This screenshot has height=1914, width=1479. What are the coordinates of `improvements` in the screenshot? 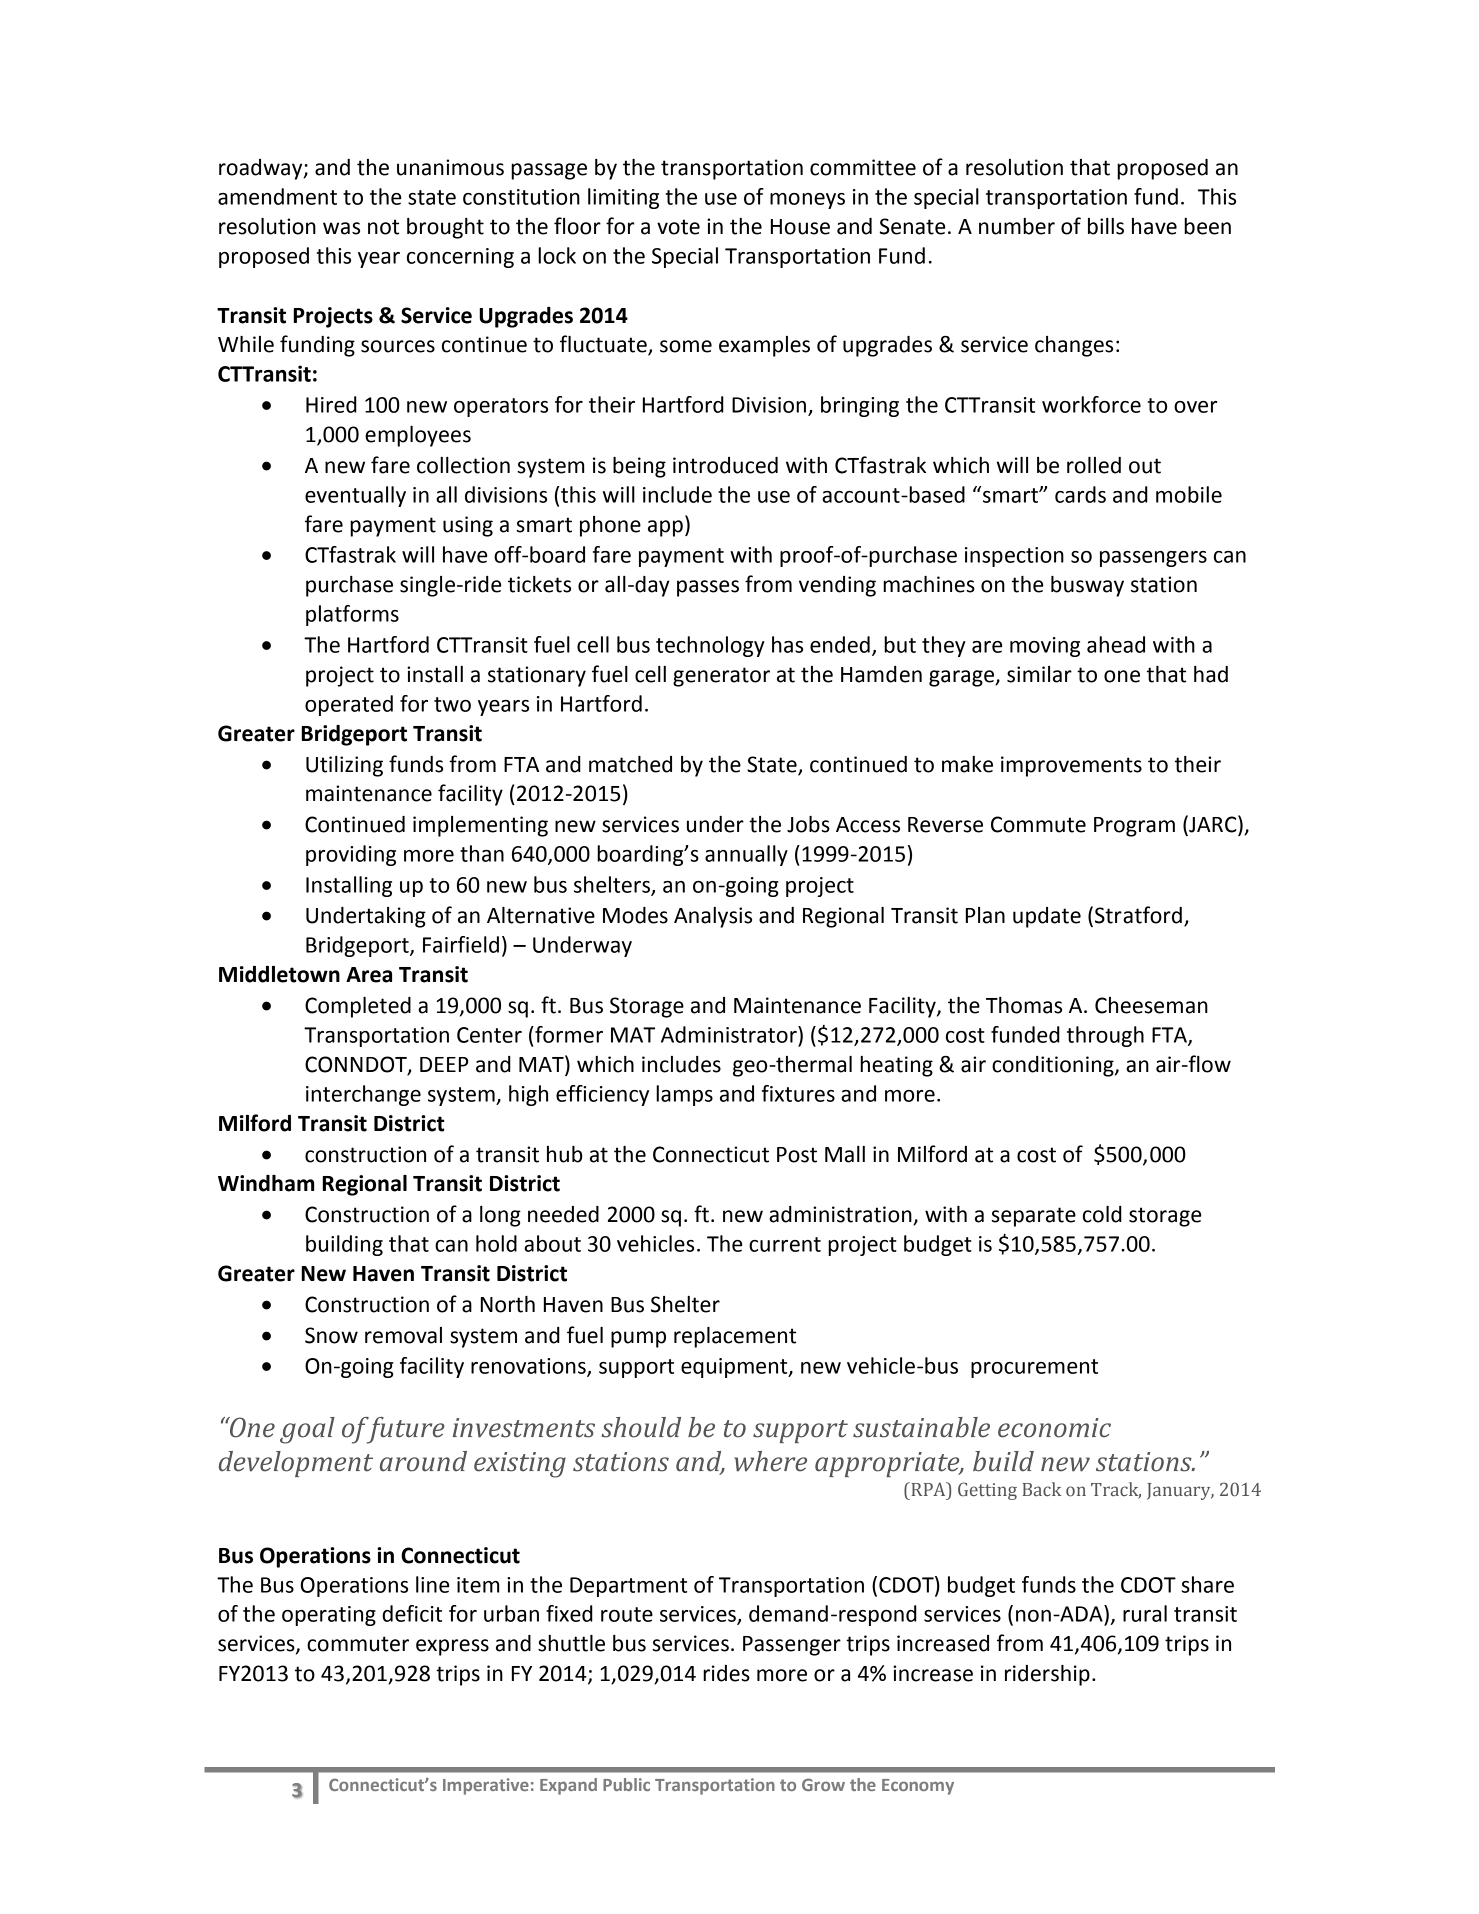 It's located at (1071, 766).
